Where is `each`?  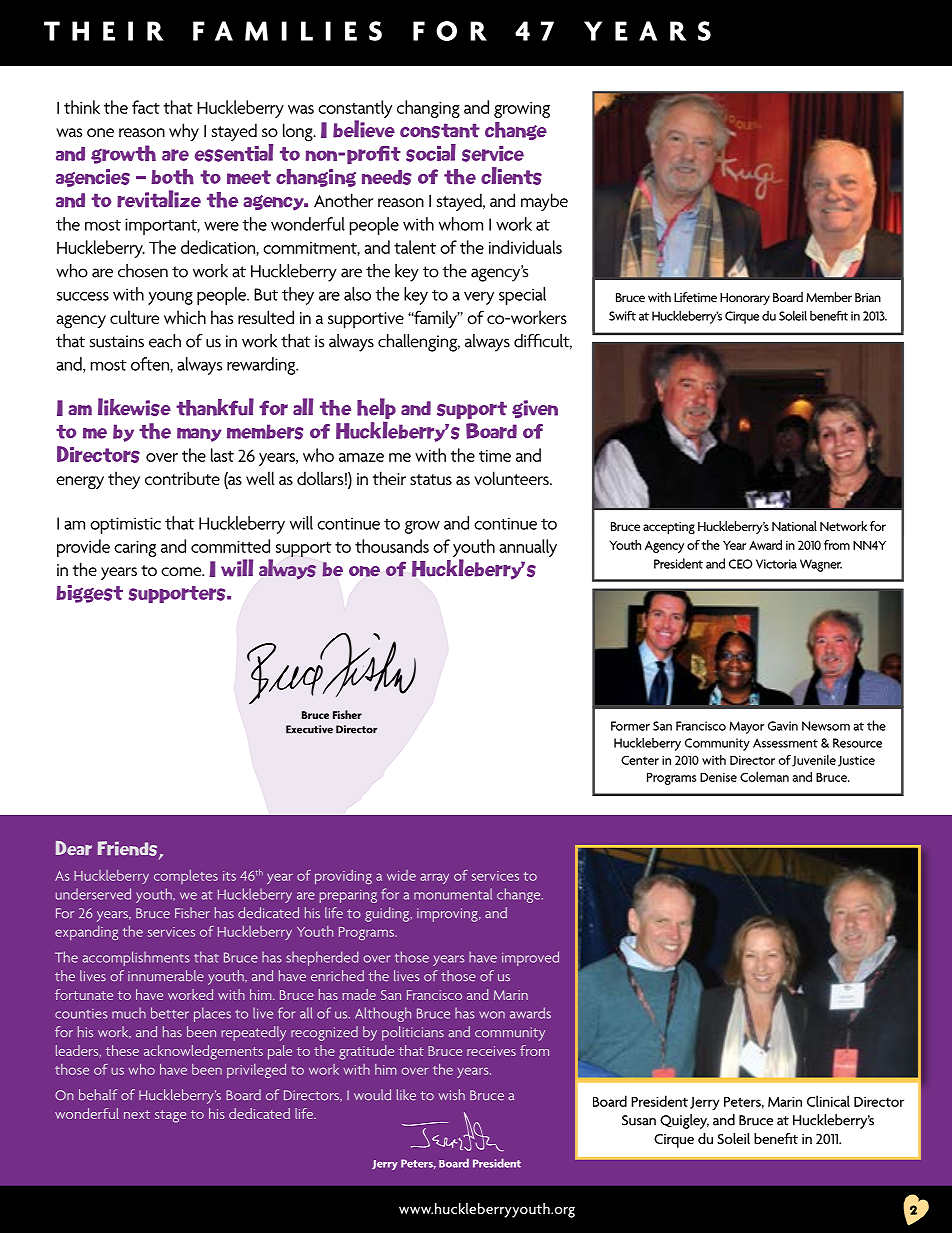
each is located at coordinates (165, 341).
